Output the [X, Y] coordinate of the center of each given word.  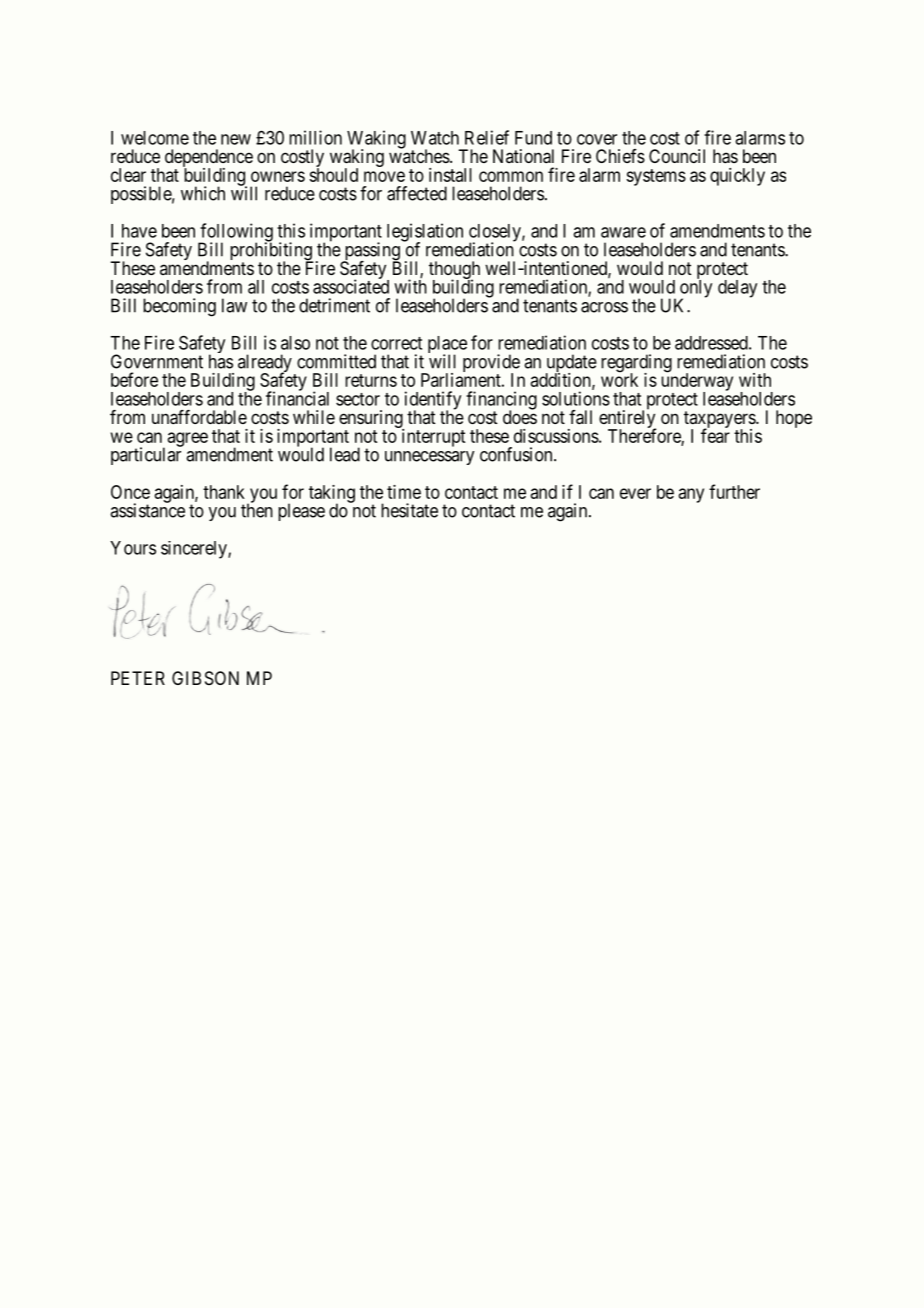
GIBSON [205, 678]
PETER [138, 678]
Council [677, 156]
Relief [487, 137]
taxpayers [720, 421]
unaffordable [199, 417]
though [454, 271]
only [696, 289]
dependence [209, 159]
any [691, 495]
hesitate [409, 510]
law [234, 305]
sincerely [195, 550]
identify [433, 401]
